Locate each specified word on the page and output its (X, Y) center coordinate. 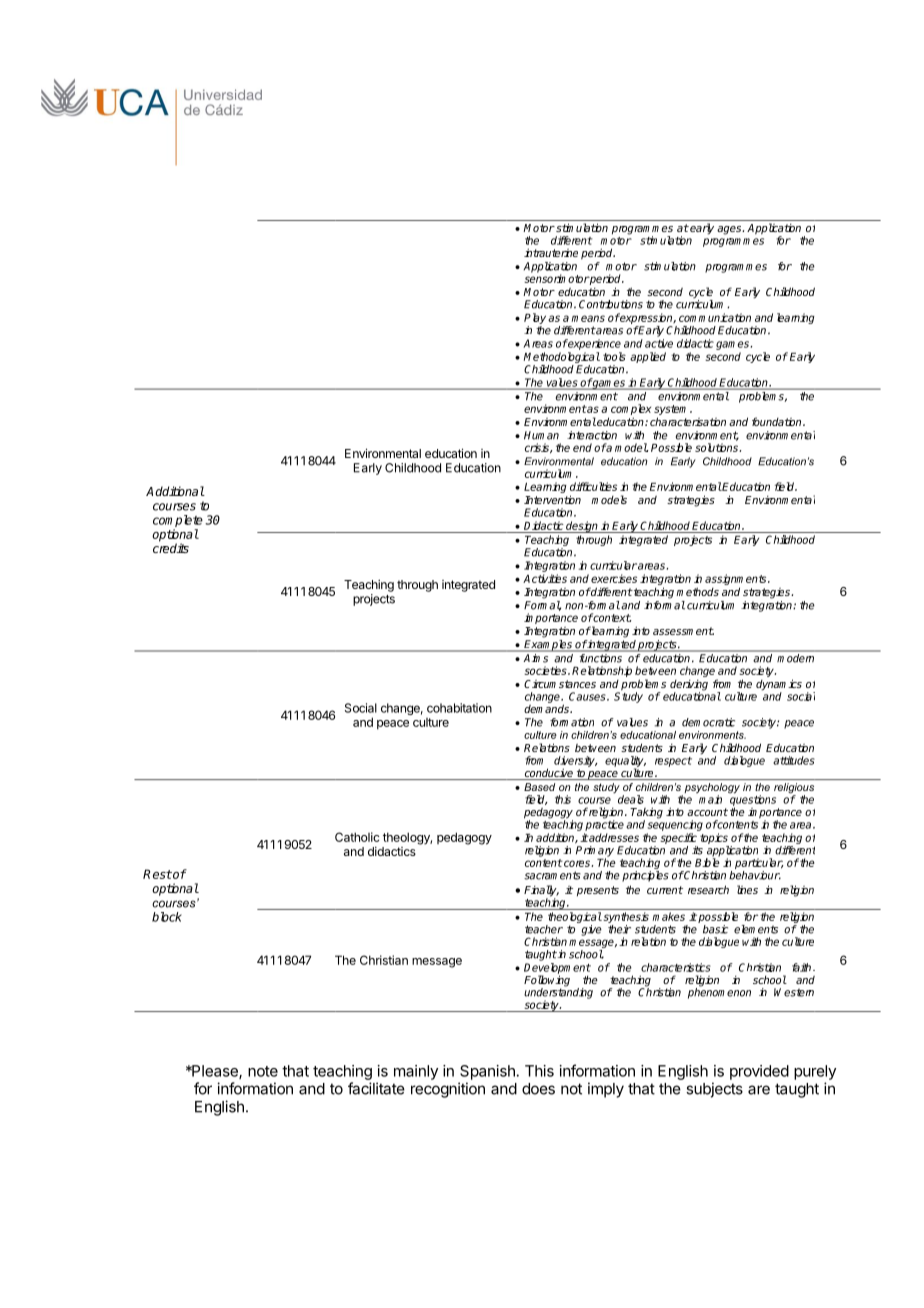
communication (715, 317)
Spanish (487, 1072)
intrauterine (551, 252)
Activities (545, 578)
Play (535, 318)
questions (753, 800)
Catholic (357, 837)
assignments (737, 581)
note (263, 1071)
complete (178, 521)
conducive (549, 774)
